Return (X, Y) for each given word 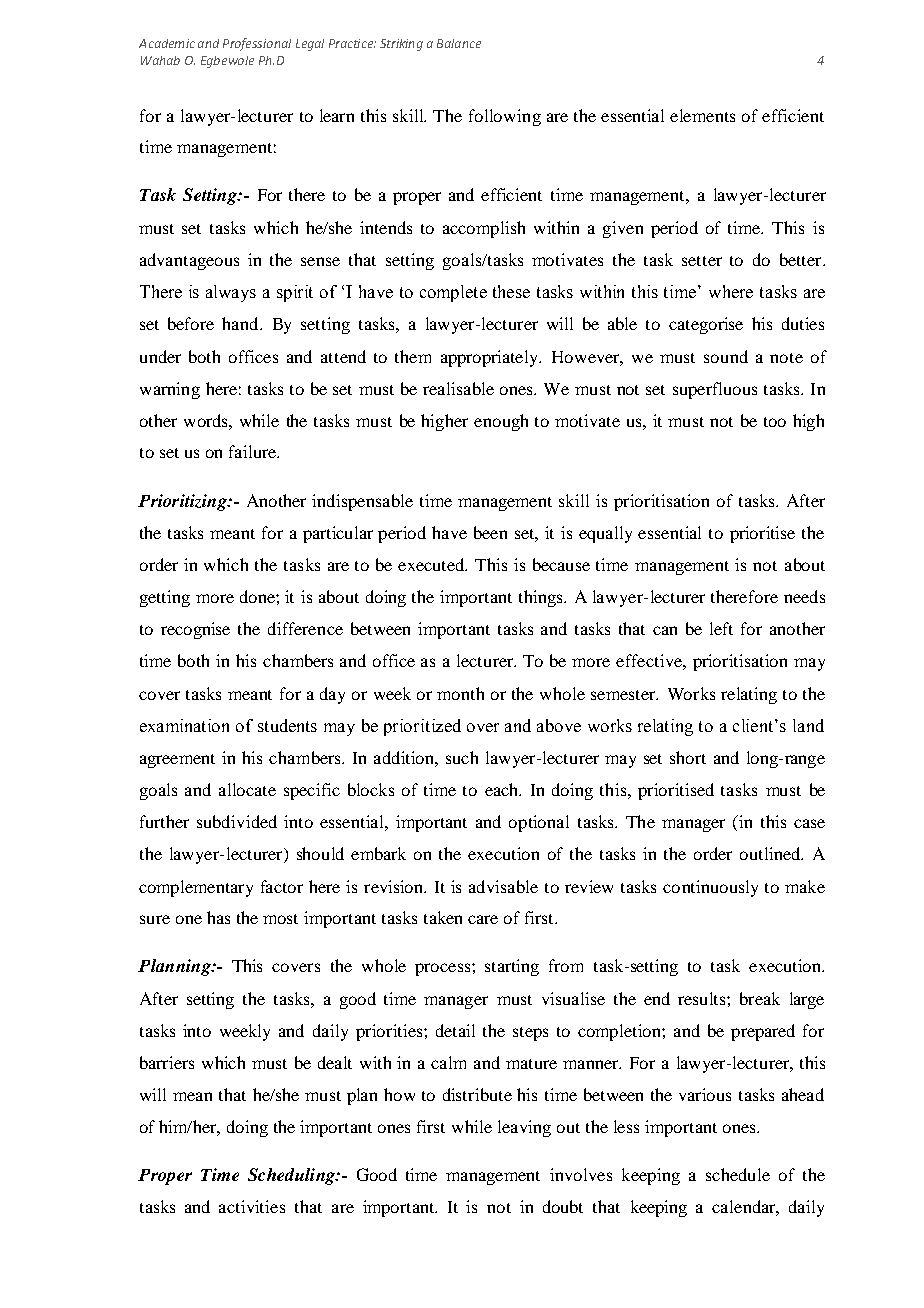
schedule (738, 1174)
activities (252, 1206)
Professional (257, 44)
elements (702, 115)
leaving (524, 1128)
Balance (459, 43)
